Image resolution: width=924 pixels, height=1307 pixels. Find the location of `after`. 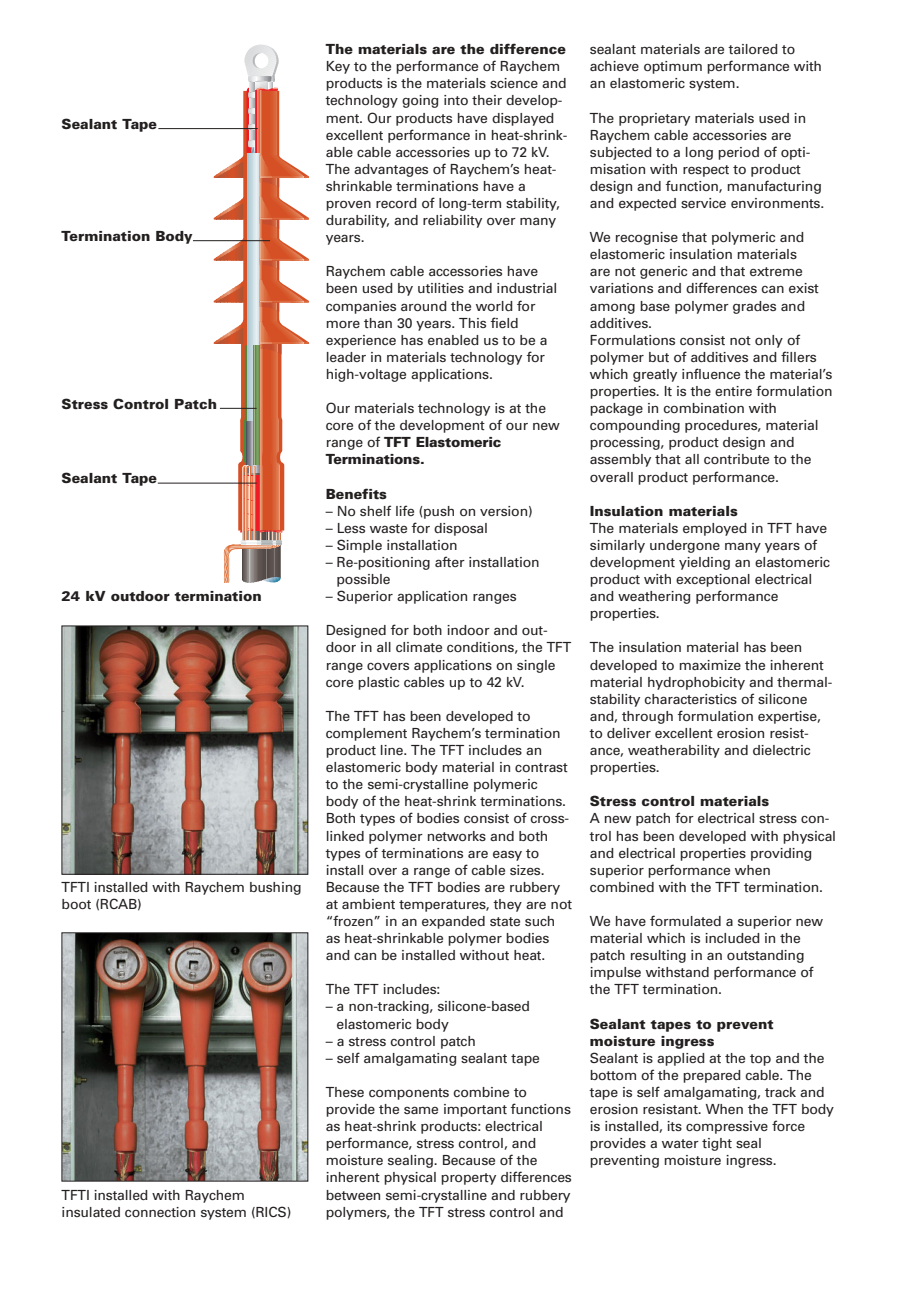

after is located at coordinates (450, 561).
